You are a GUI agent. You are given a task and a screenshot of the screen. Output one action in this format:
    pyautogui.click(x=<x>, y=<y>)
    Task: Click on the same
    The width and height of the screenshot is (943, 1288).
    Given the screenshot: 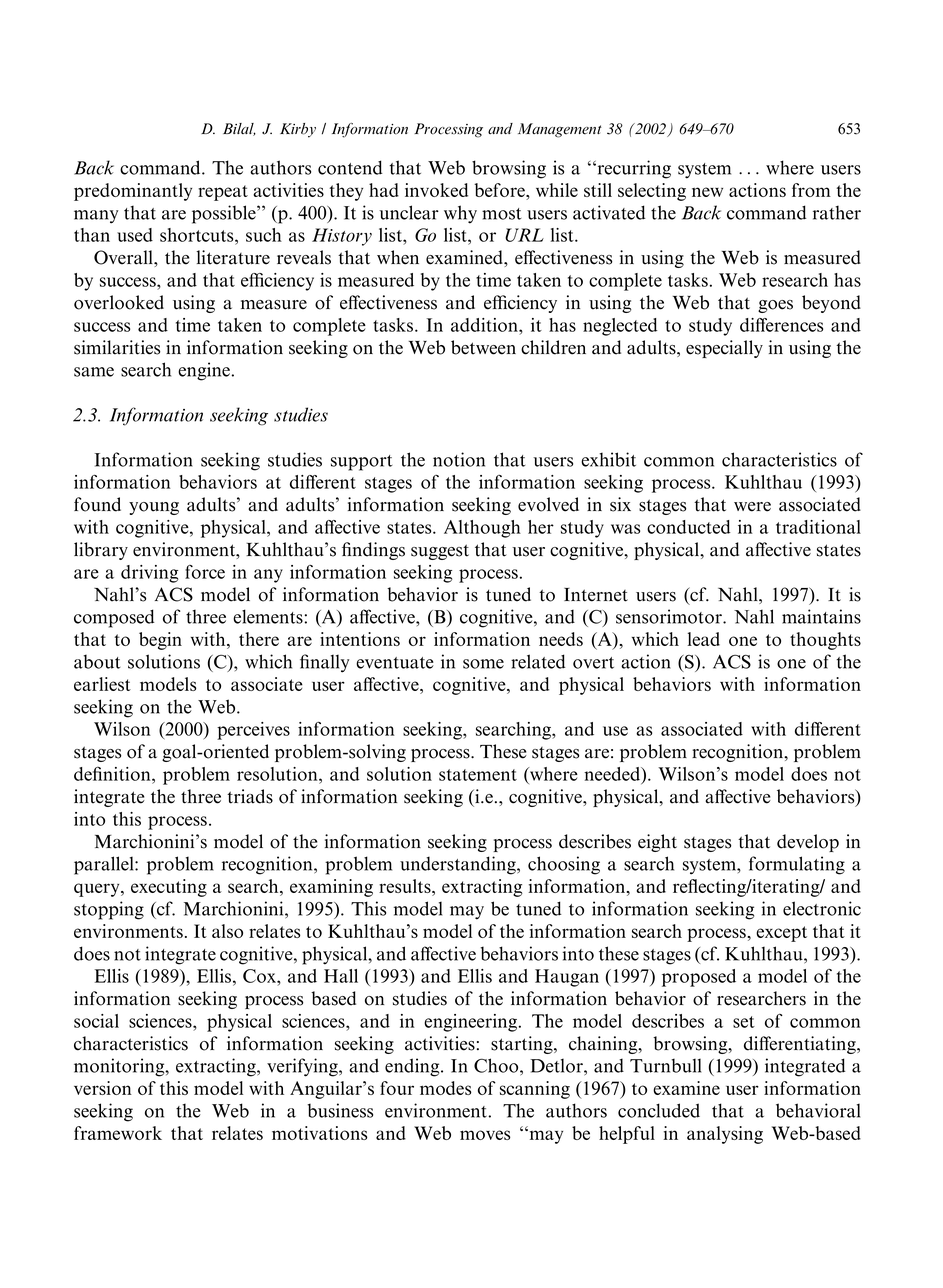 What is the action you would take?
    pyautogui.click(x=94, y=372)
